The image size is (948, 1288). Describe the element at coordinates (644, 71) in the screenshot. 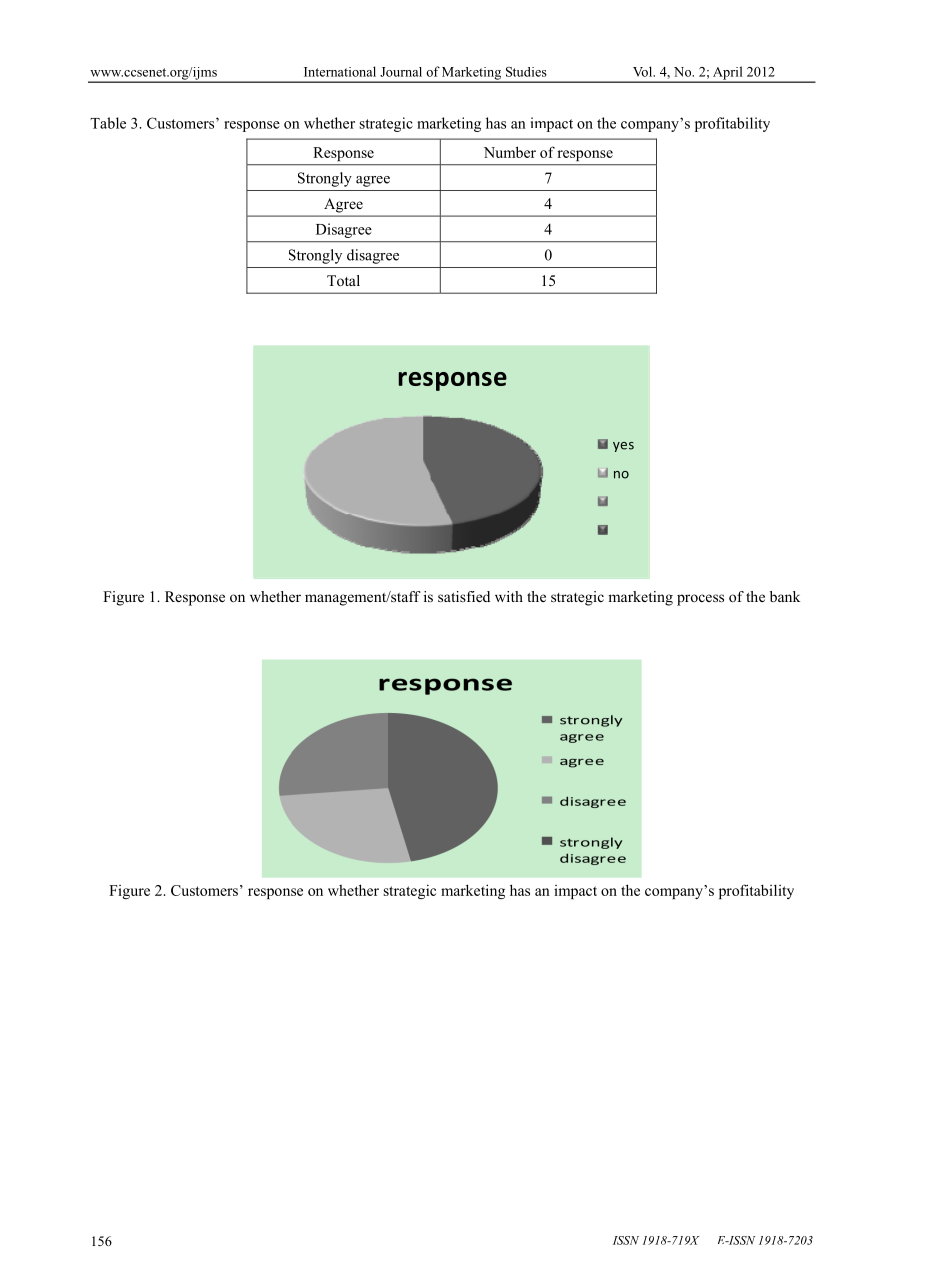

I see `Vol` at that location.
